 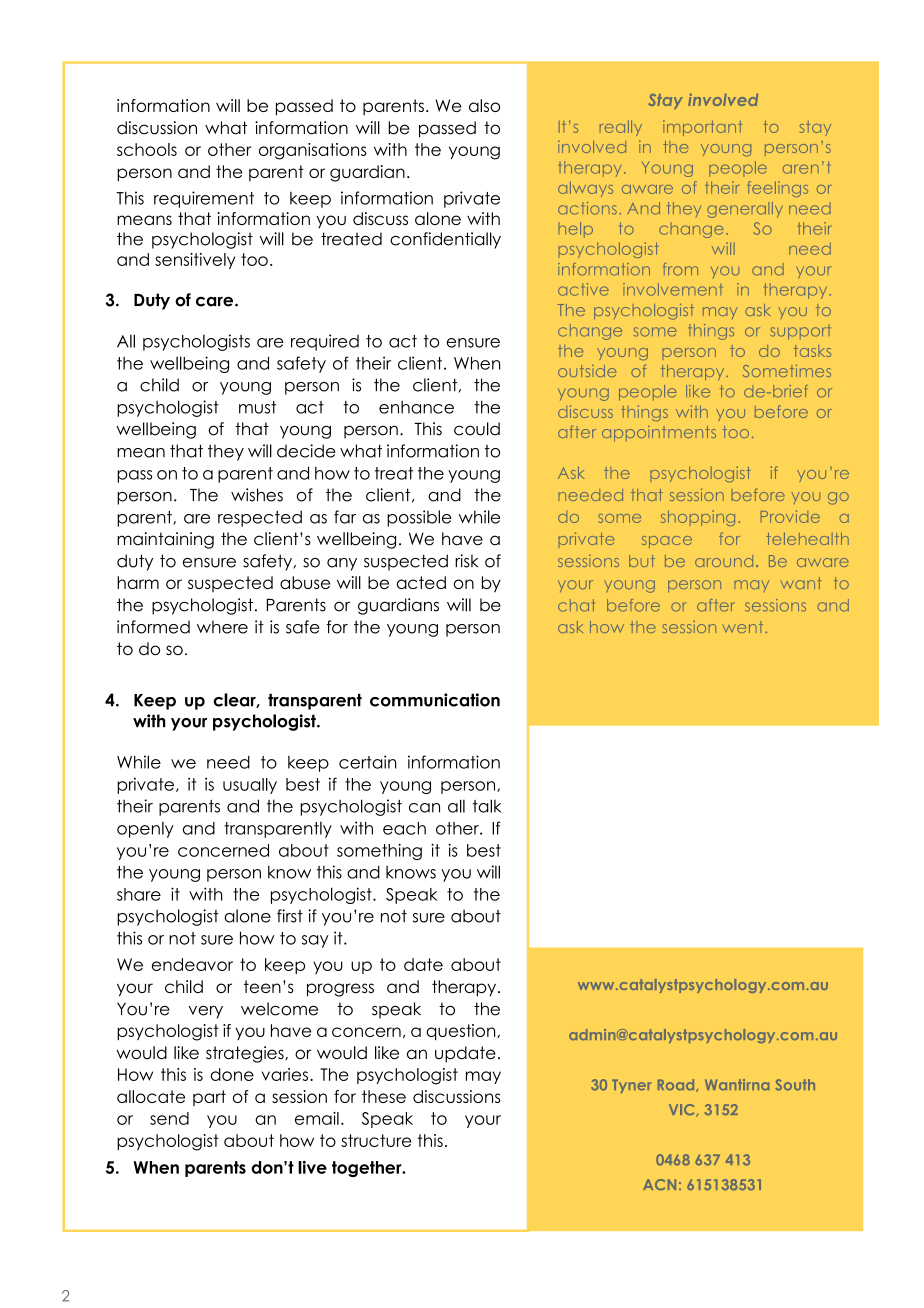 What do you see at coordinates (435, 700) in the image?
I see `communication` at bounding box center [435, 700].
